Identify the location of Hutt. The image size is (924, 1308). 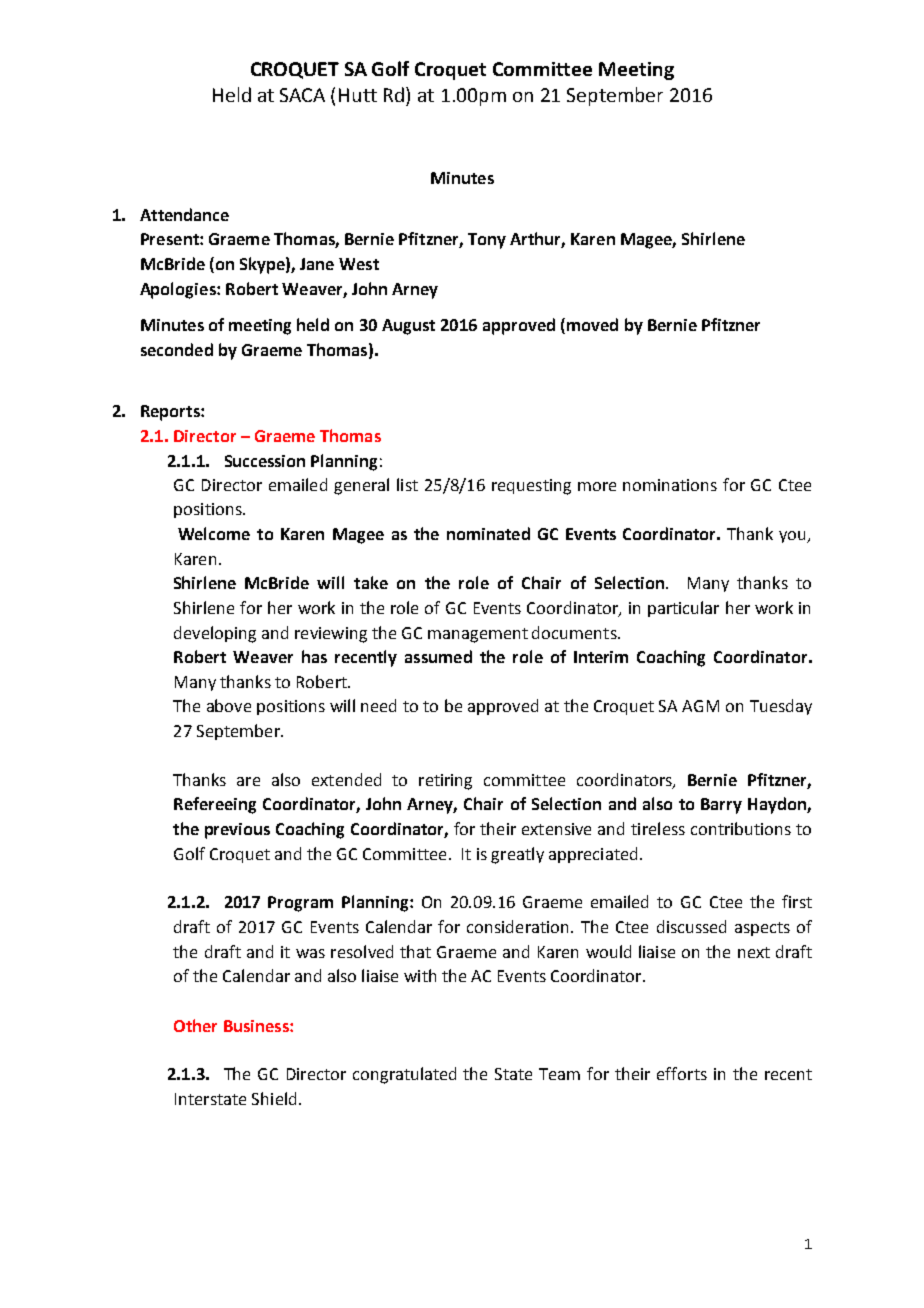
(358, 95).
